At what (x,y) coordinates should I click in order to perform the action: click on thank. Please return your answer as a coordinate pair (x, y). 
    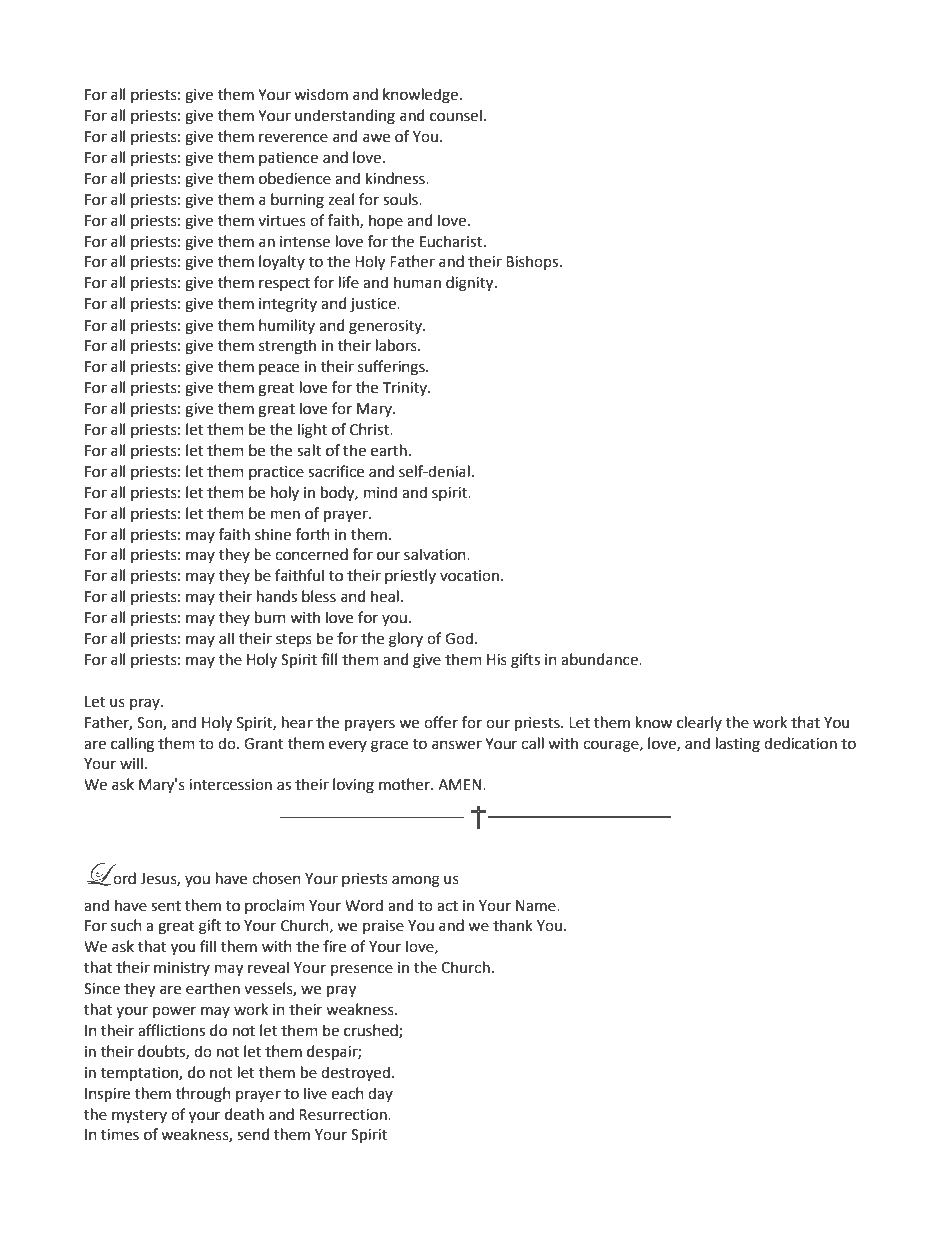
    Looking at the image, I should click on (513, 925).
